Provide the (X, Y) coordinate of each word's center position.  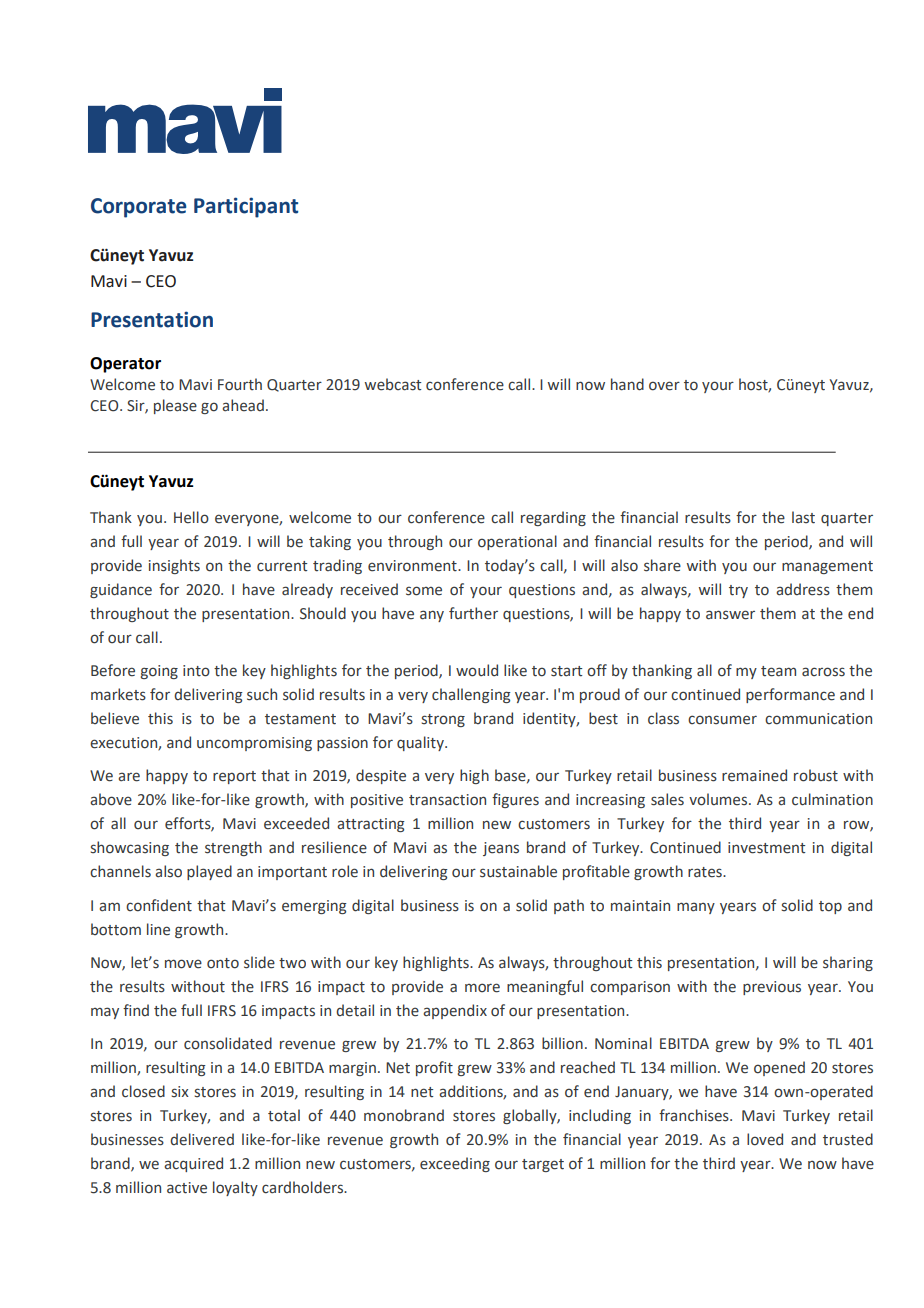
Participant (246, 207)
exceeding (455, 1164)
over (664, 386)
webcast (393, 384)
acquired (193, 1164)
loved (765, 1139)
